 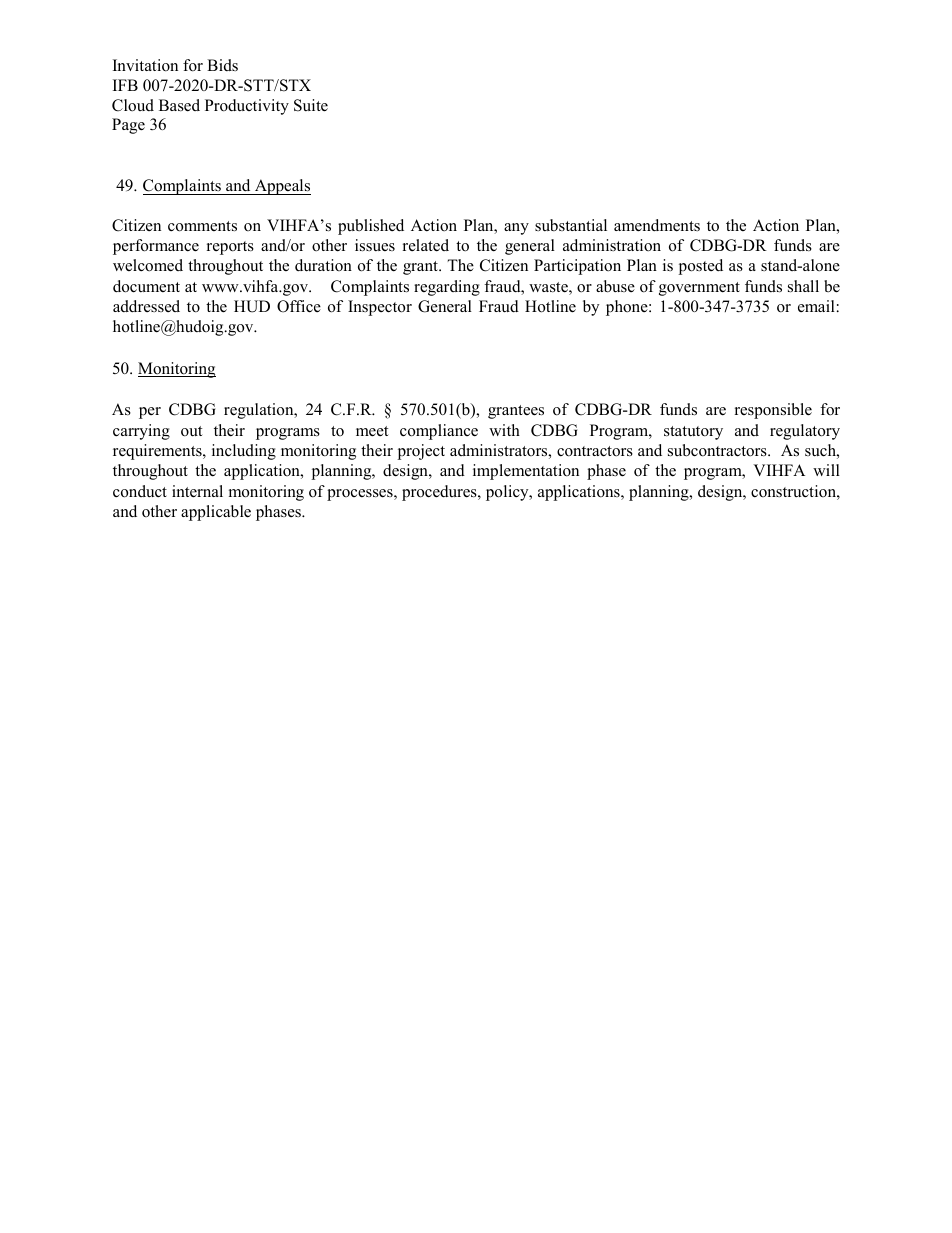 I want to click on responsible, so click(x=773, y=411).
